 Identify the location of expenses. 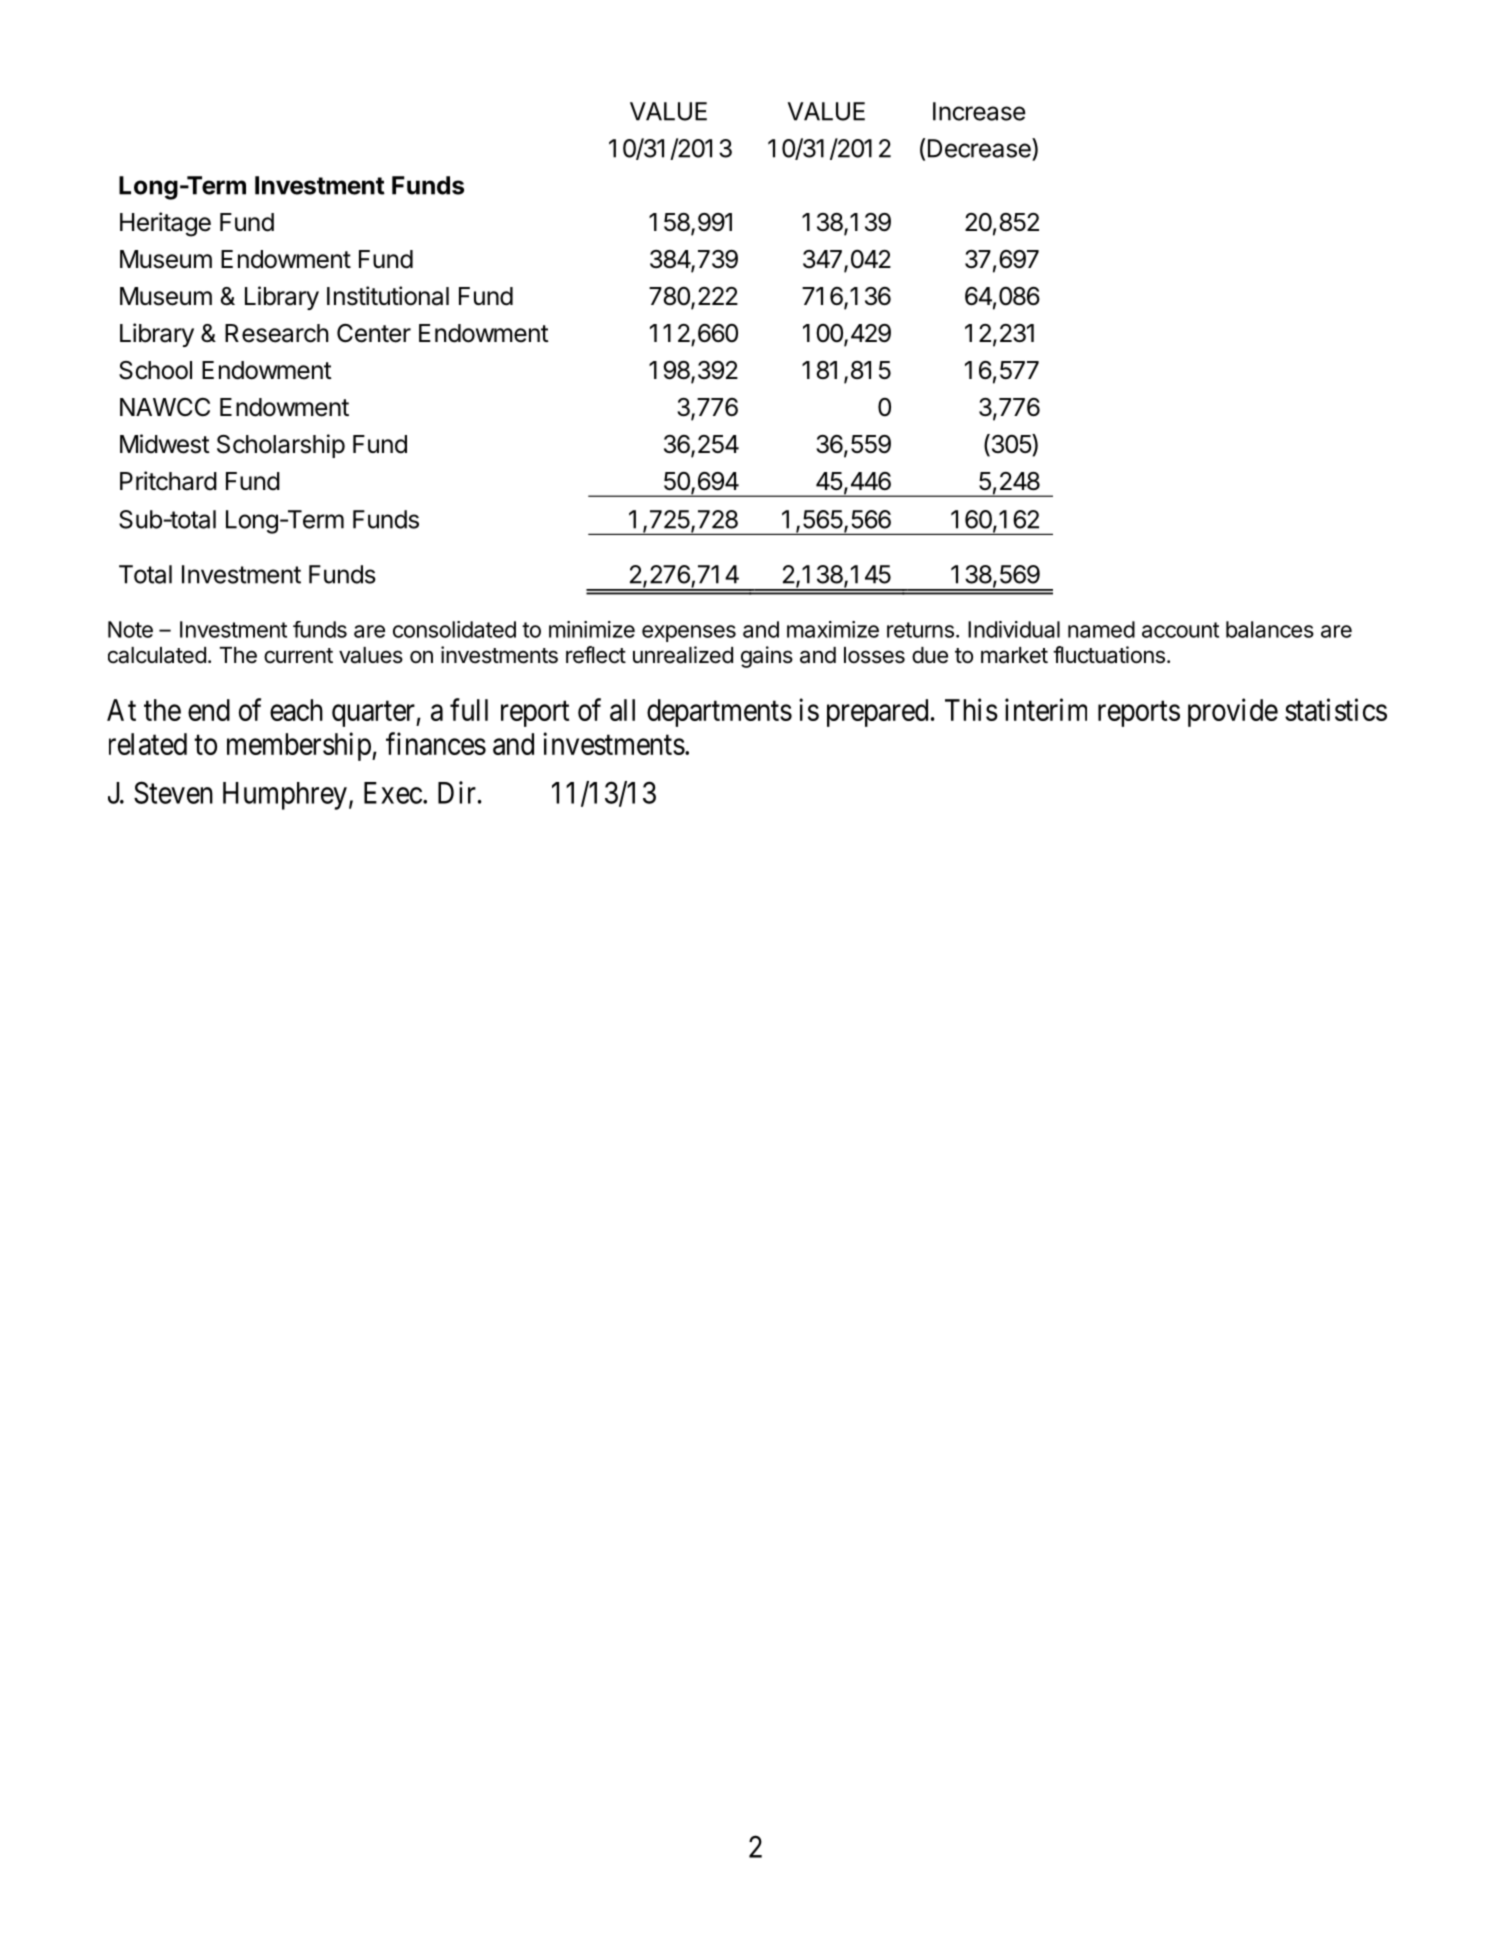
(689, 633).
